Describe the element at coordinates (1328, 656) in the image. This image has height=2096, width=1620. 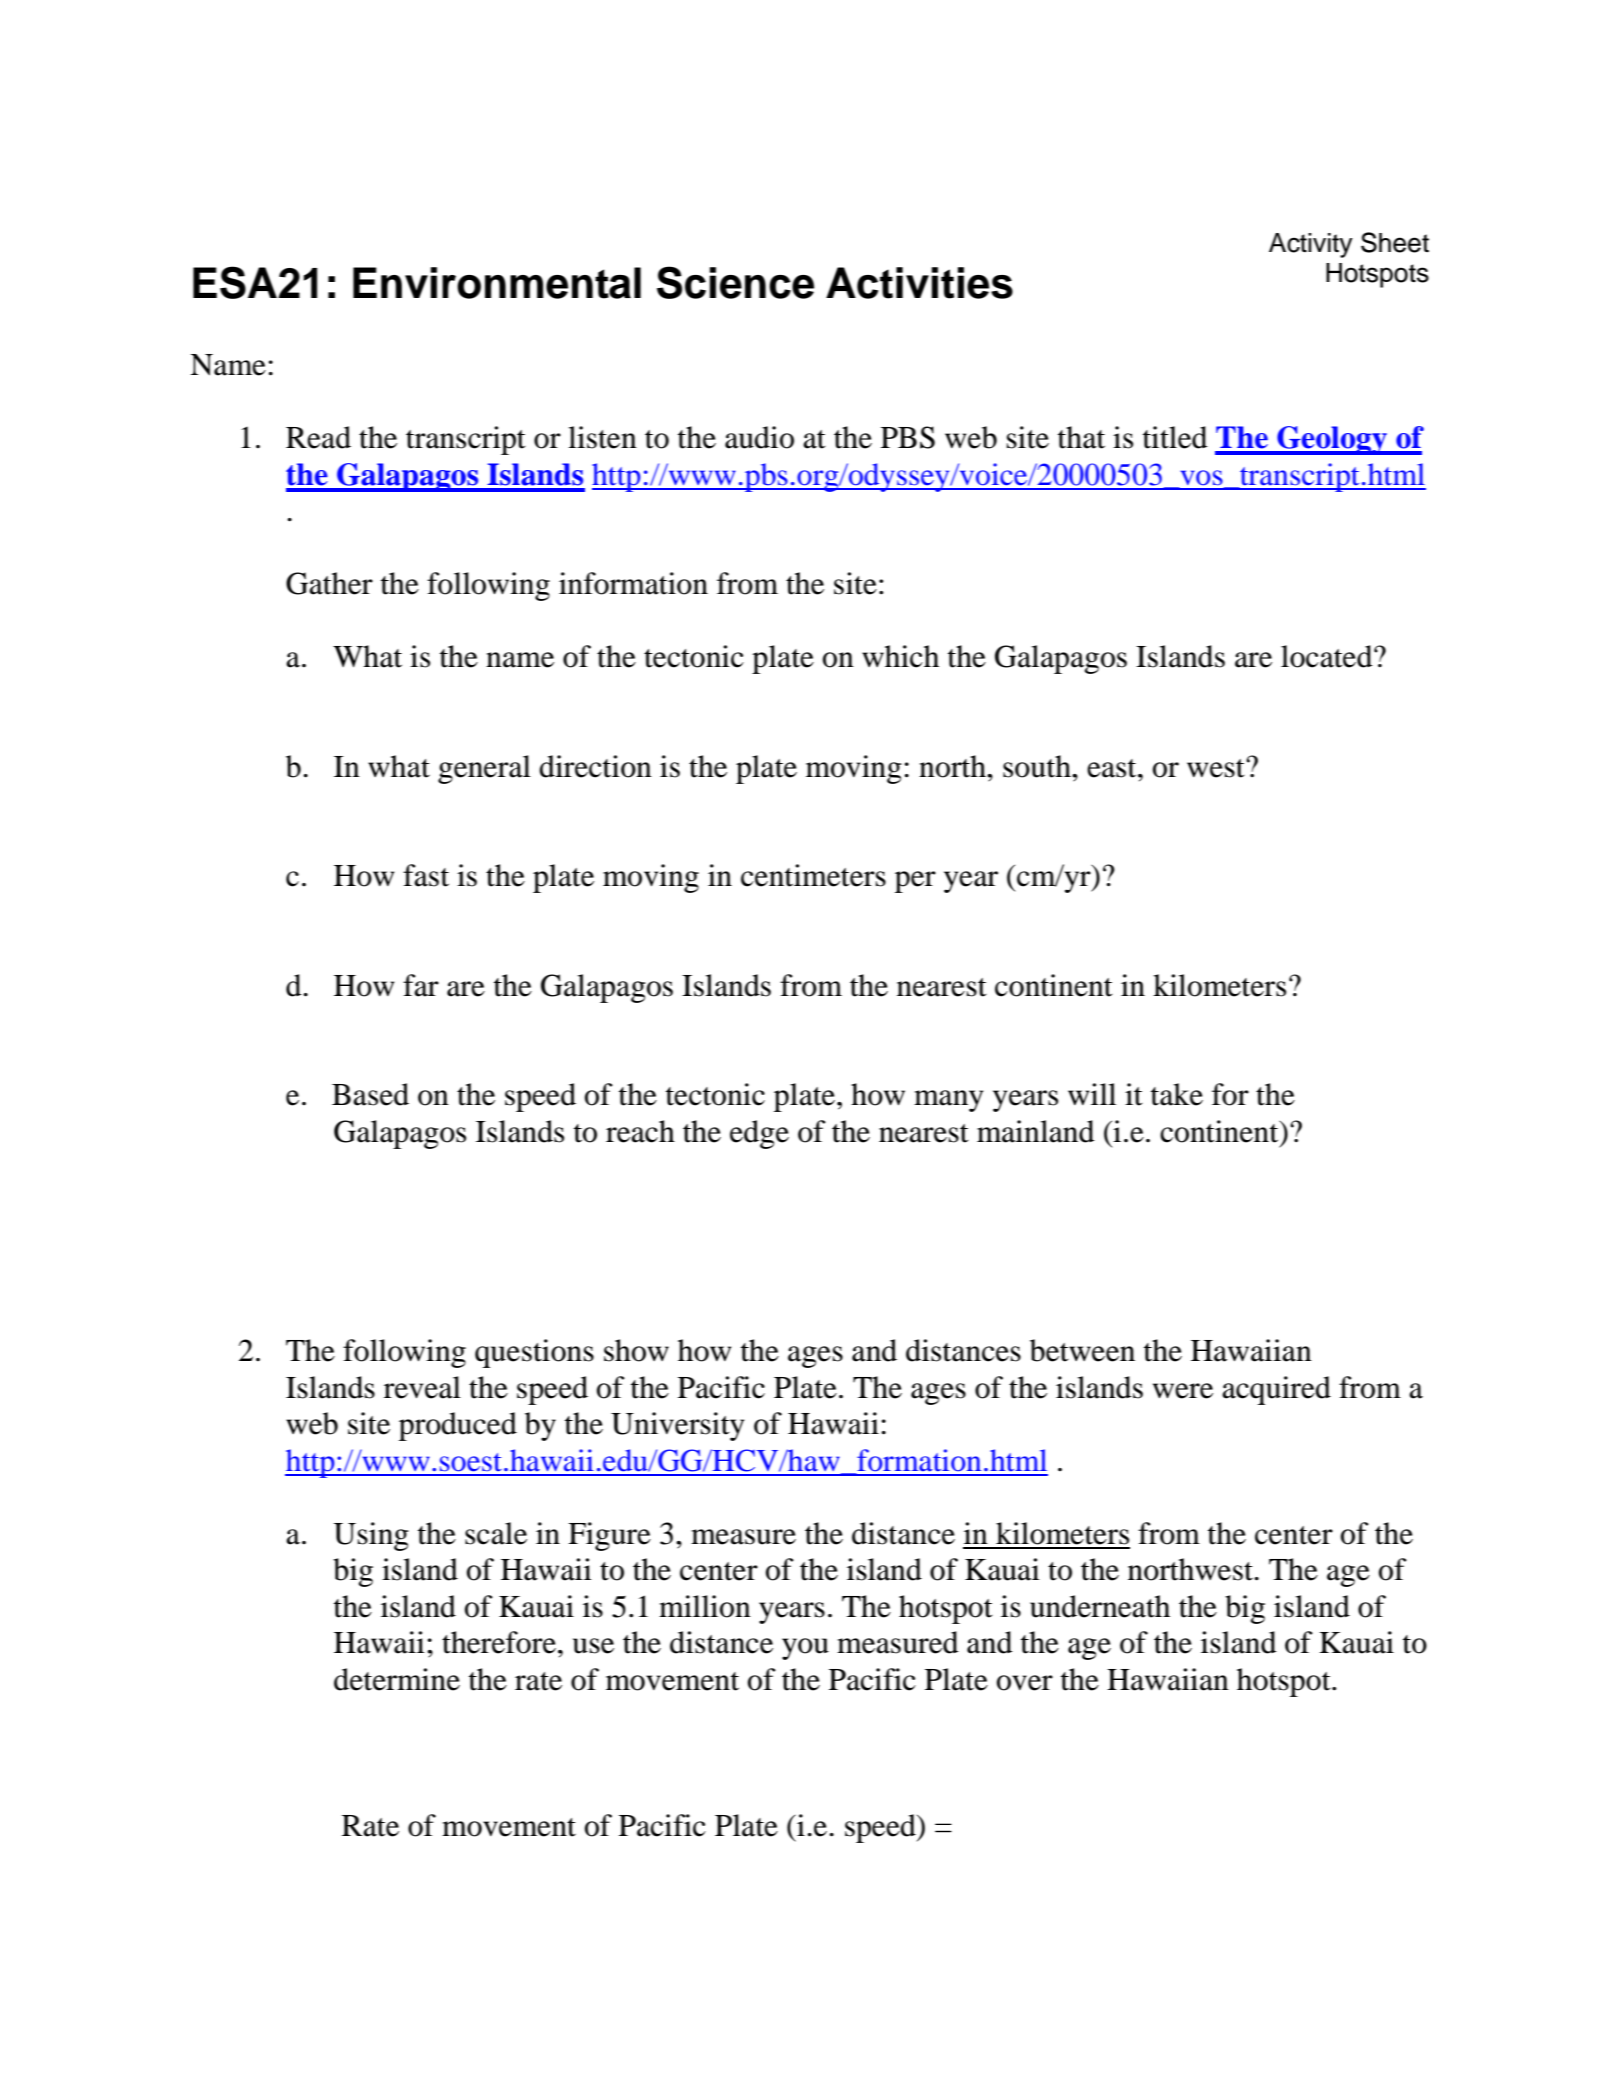
I see `located` at that location.
